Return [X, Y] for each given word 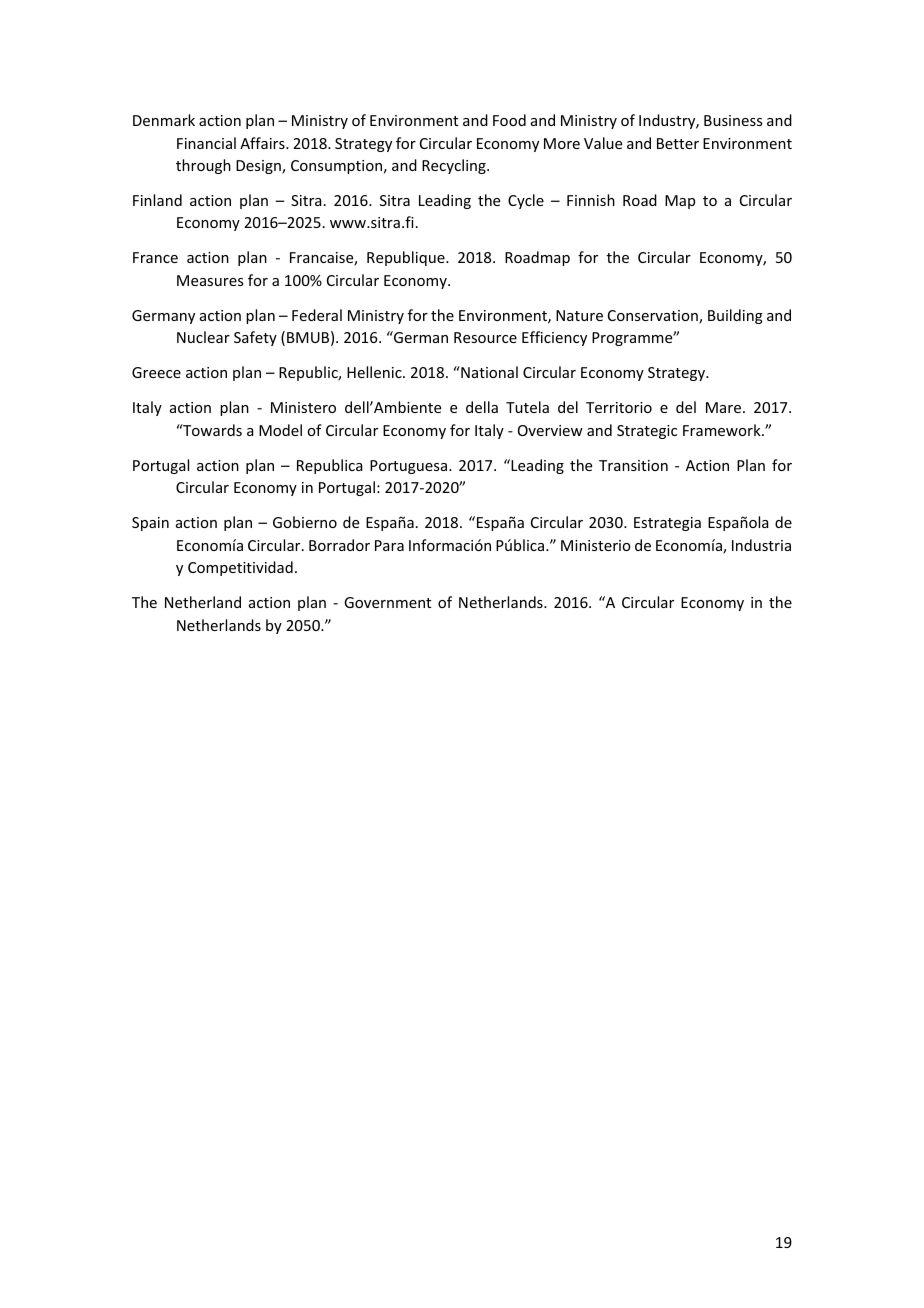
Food [509, 120]
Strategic [647, 432]
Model [280, 430]
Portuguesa [410, 467]
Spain [150, 524]
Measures [210, 280]
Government [387, 602]
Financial [206, 143]
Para [389, 545]
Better [678, 143]
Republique [407, 258]
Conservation [654, 317]
